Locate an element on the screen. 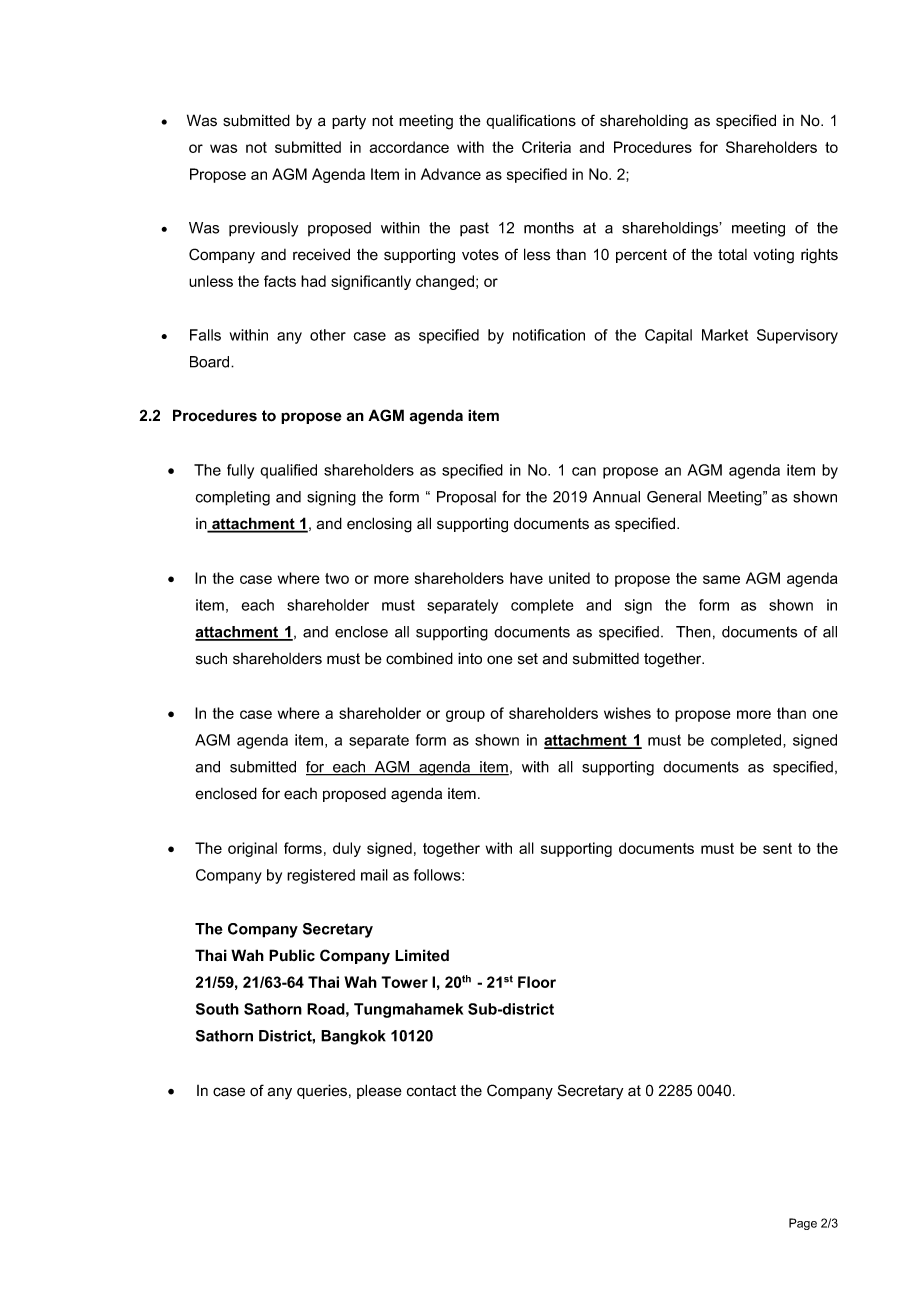  set is located at coordinates (528, 659).
